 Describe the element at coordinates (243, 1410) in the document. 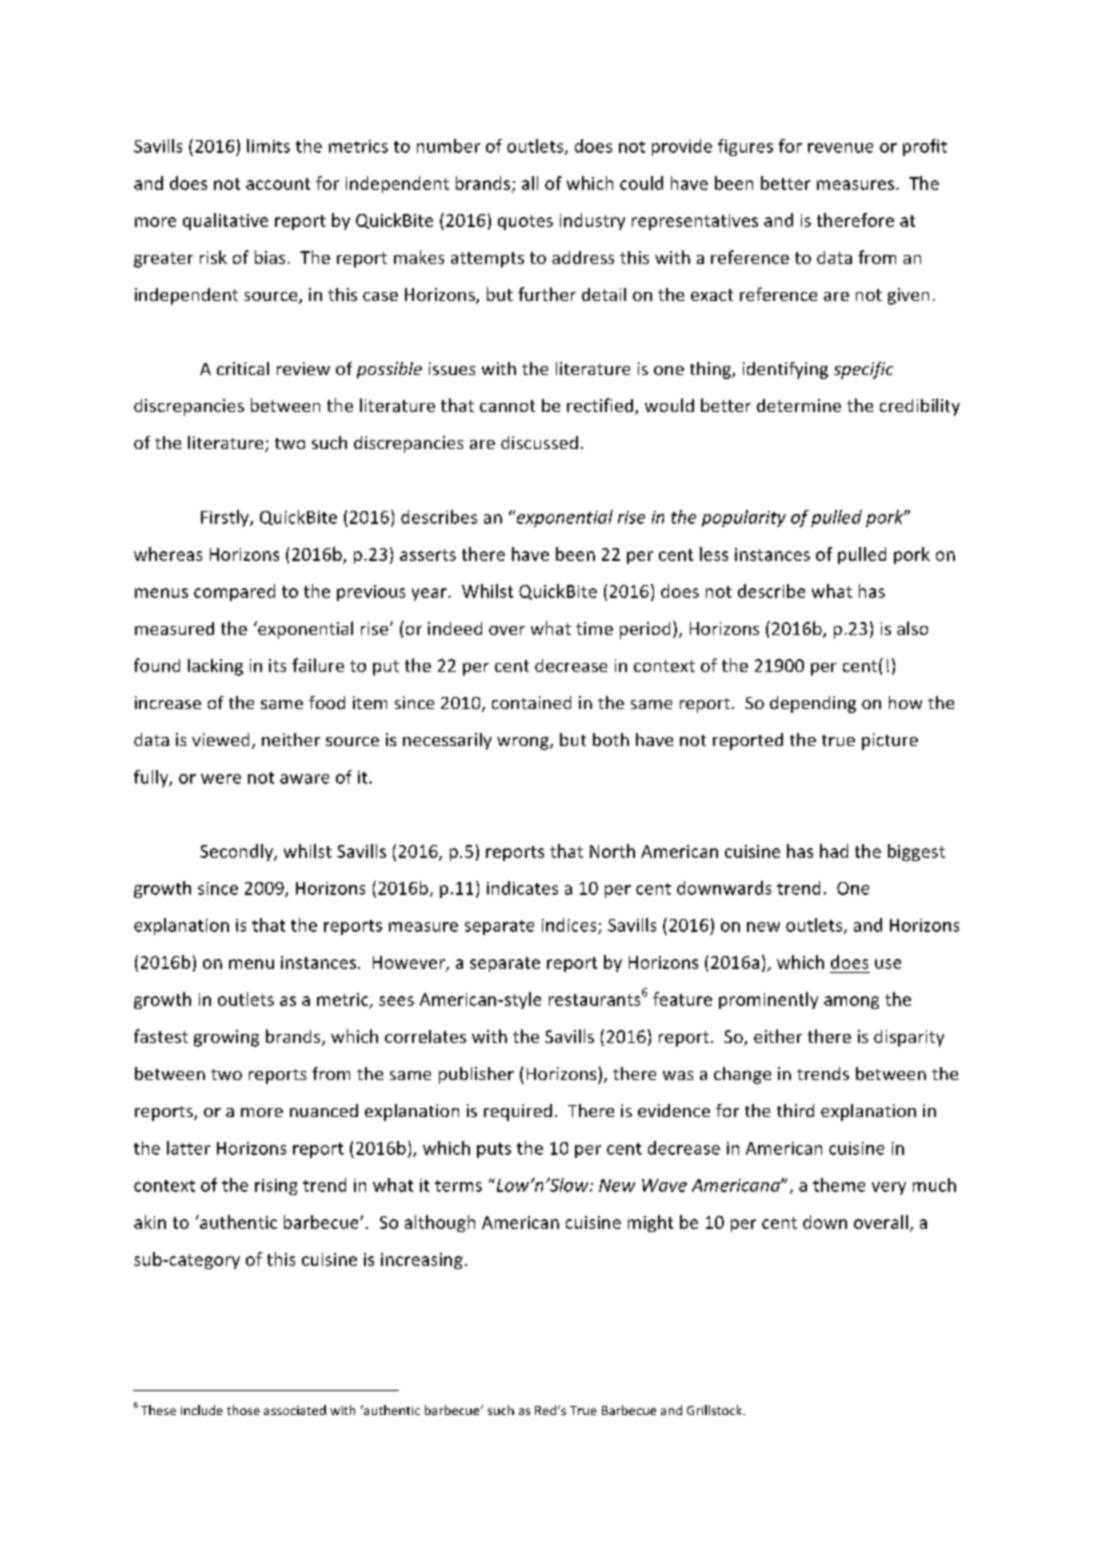

I see `those` at that location.
